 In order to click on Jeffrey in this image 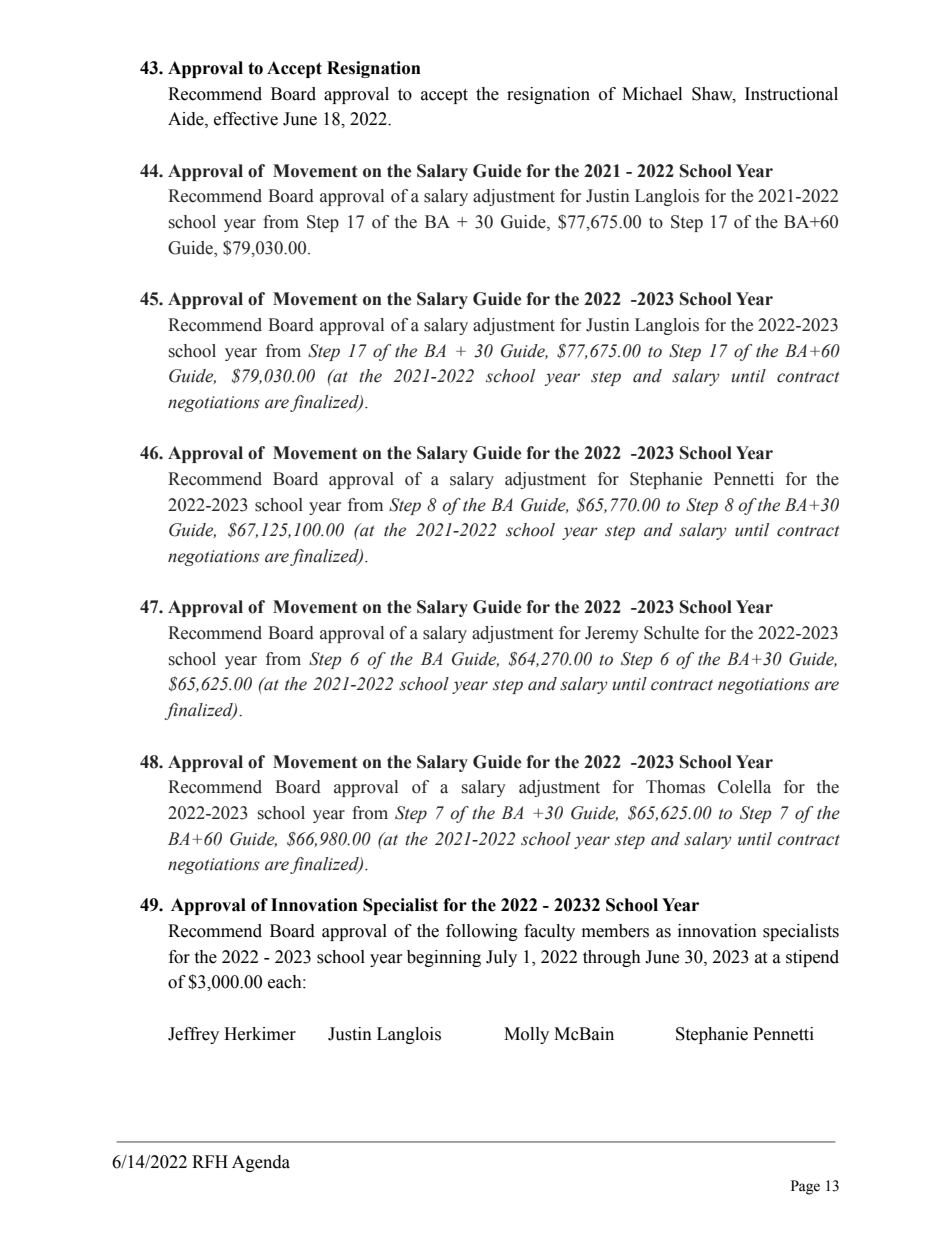, I will do `click(193, 1035)`.
